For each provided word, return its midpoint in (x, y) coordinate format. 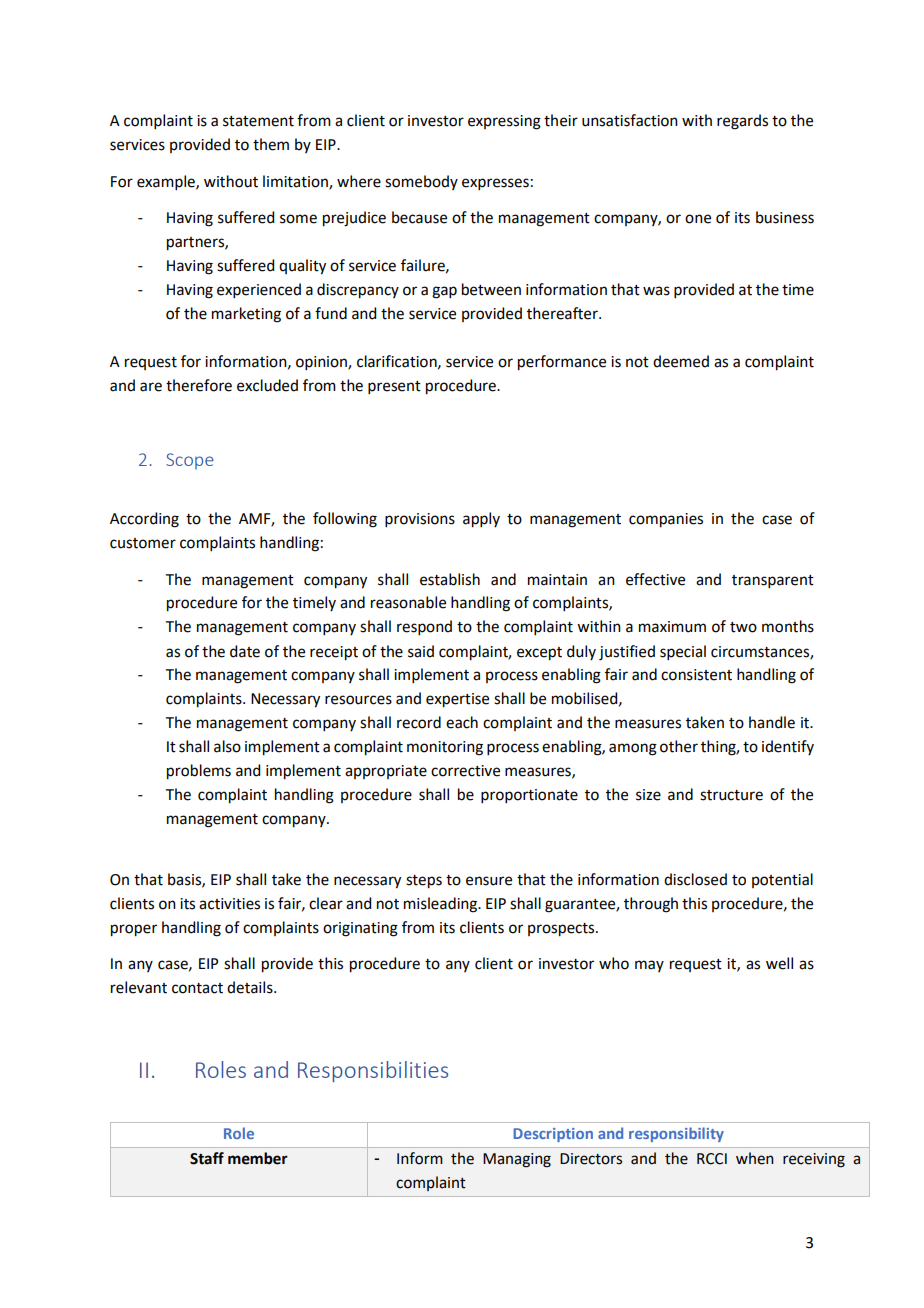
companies (666, 520)
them (271, 144)
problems (199, 772)
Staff (207, 1158)
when (755, 1158)
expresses (495, 184)
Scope (190, 461)
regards (742, 122)
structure (731, 795)
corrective (465, 771)
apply (481, 520)
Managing (517, 1160)
